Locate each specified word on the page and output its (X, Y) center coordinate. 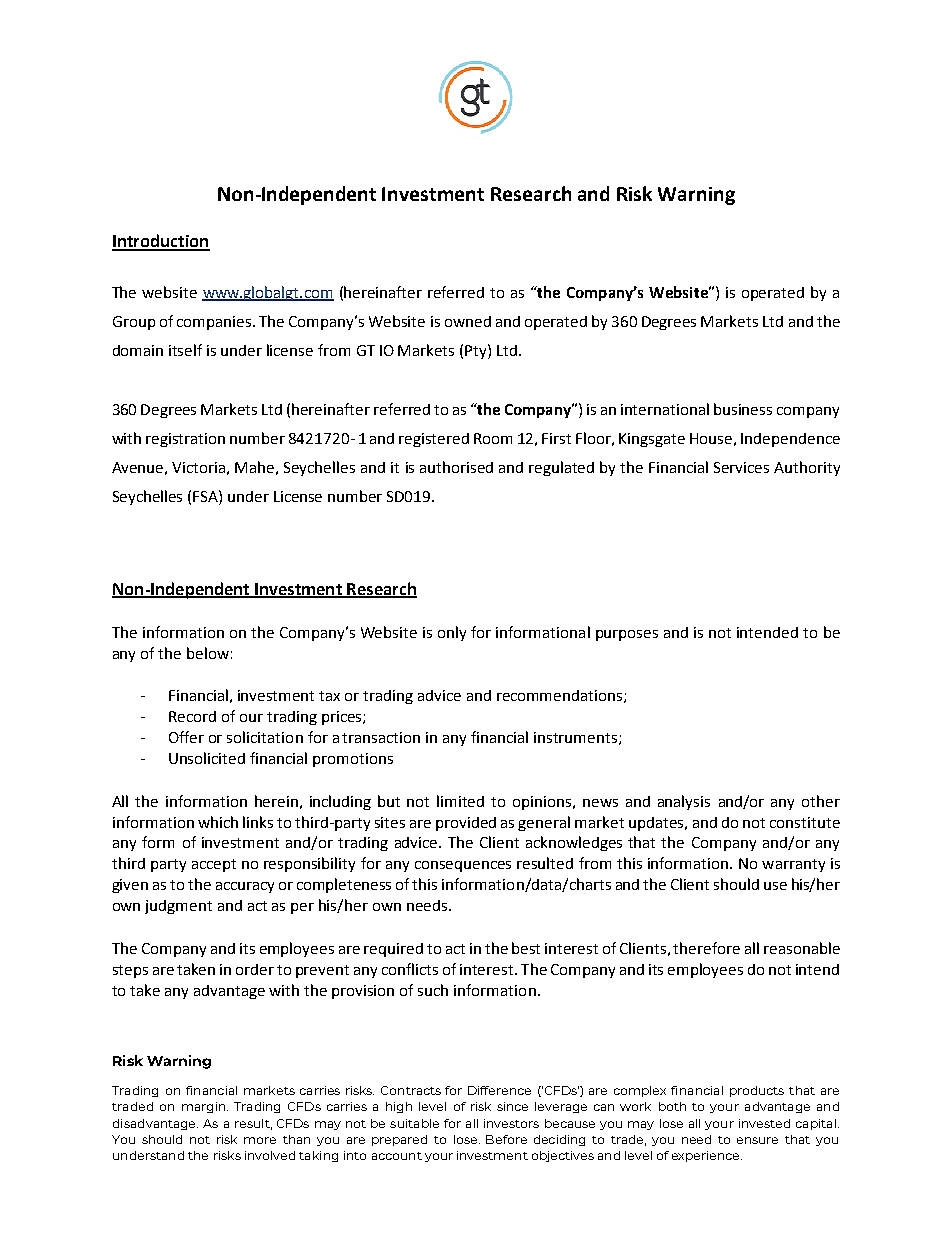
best (526, 948)
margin (205, 1107)
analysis (684, 802)
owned (468, 321)
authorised (456, 467)
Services (741, 467)
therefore (706, 948)
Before (506, 1139)
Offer (186, 737)
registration (185, 440)
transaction (381, 737)
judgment (178, 907)
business (743, 409)
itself (185, 350)
